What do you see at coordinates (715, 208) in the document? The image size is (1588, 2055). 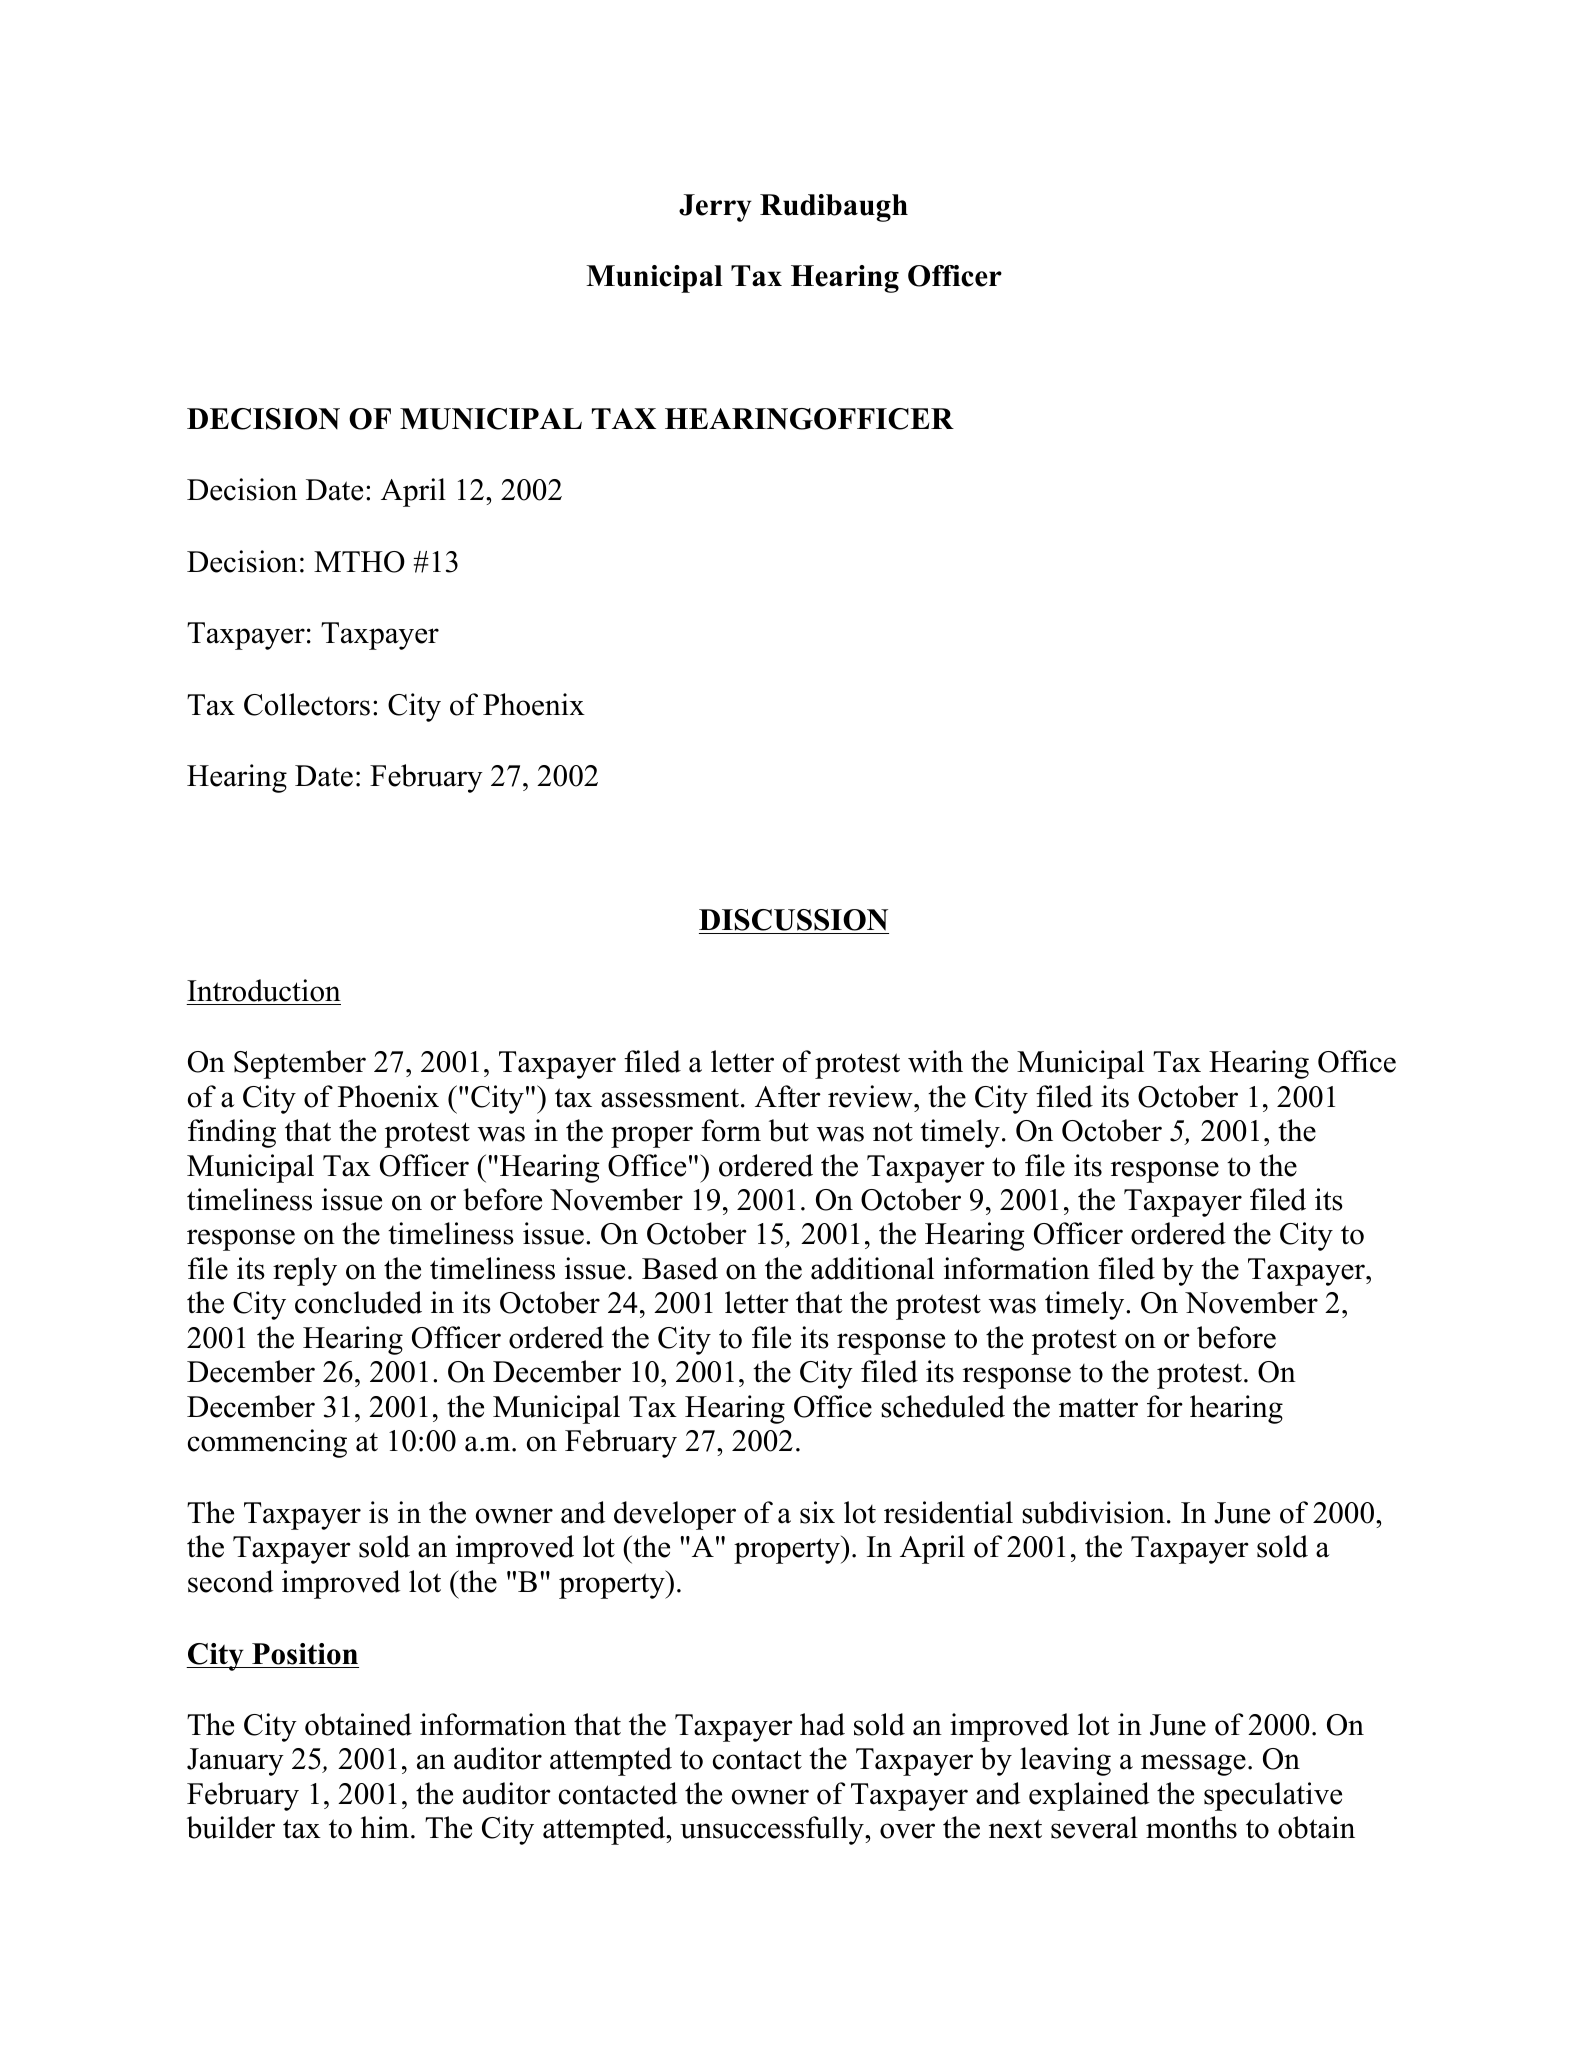 I see `Jerry` at bounding box center [715, 208].
